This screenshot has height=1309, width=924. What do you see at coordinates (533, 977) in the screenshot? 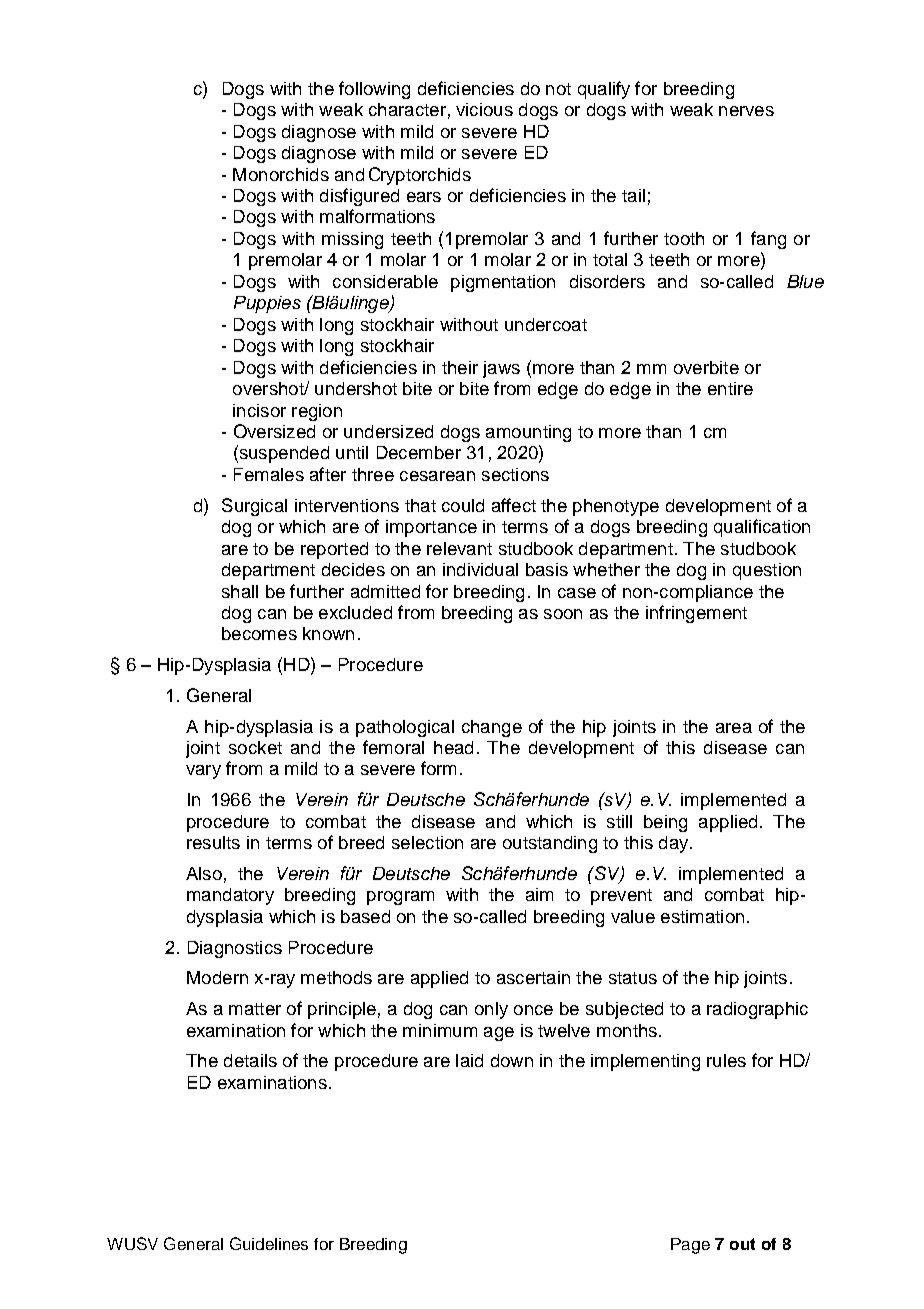
I see `ascertain` at bounding box center [533, 977].
